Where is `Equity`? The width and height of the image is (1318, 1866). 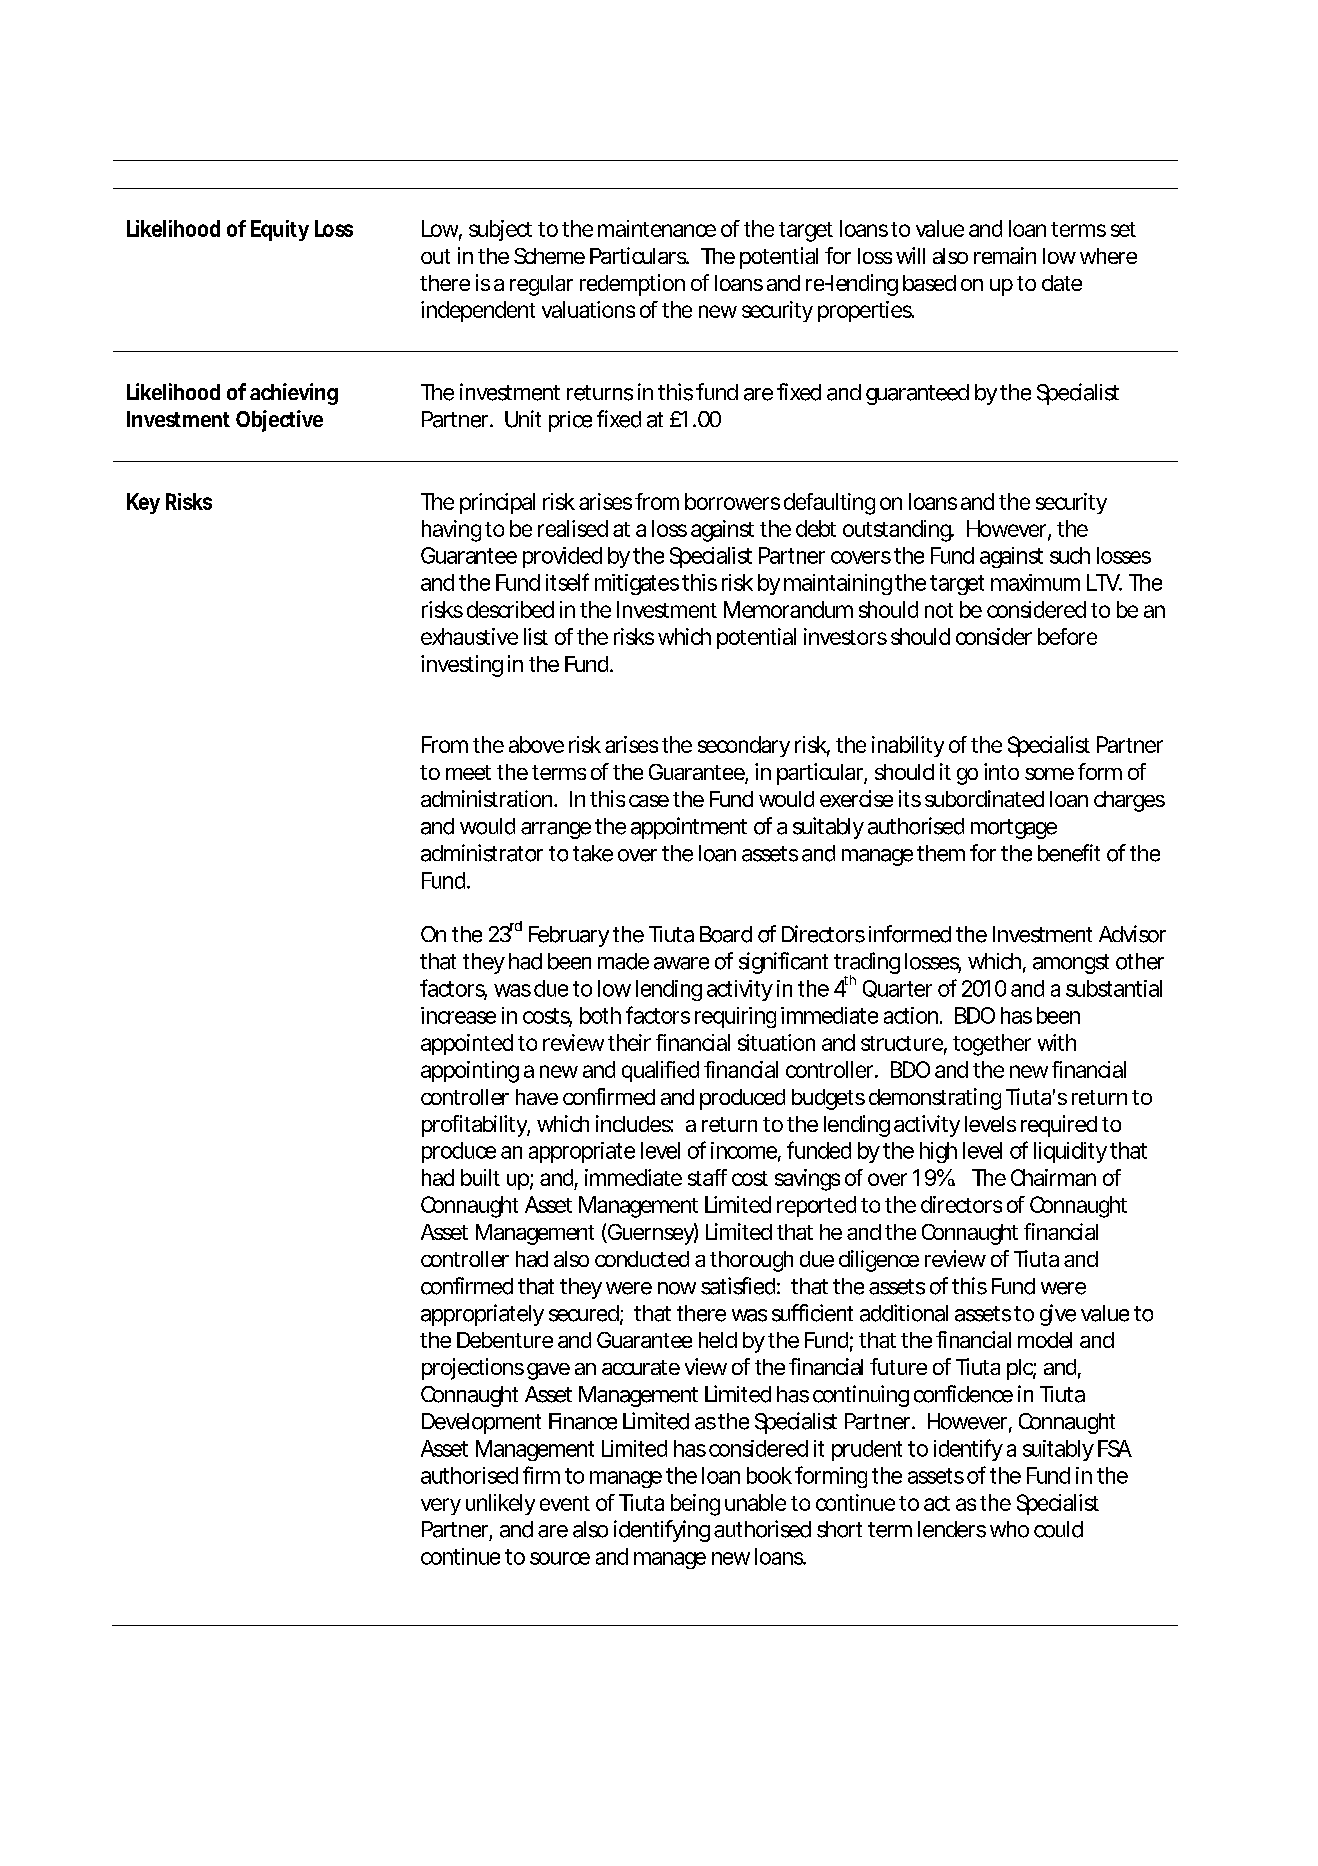 Equity is located at coordinates (280, 230).
